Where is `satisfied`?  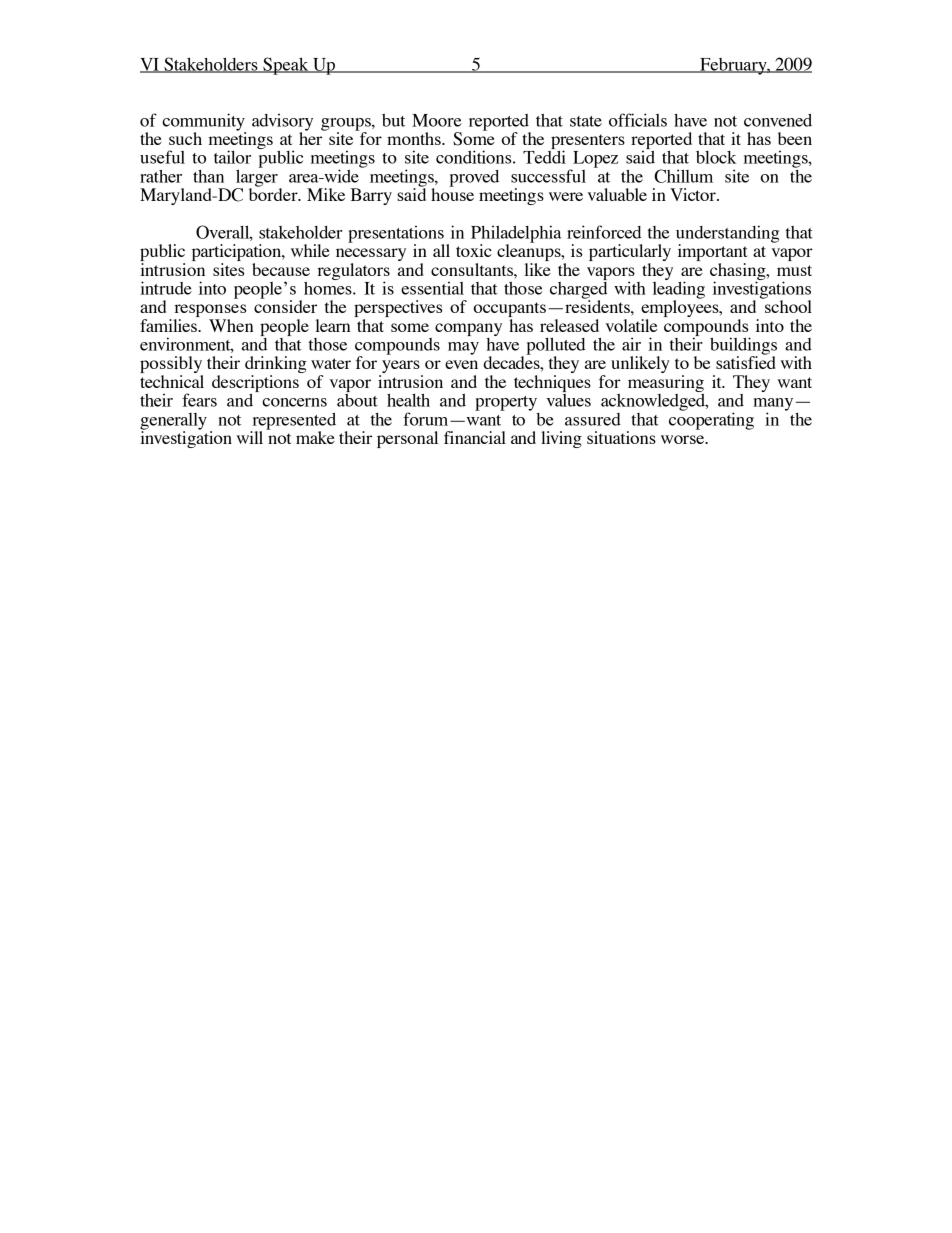 satisfied is located at coordinates (746, 361).
